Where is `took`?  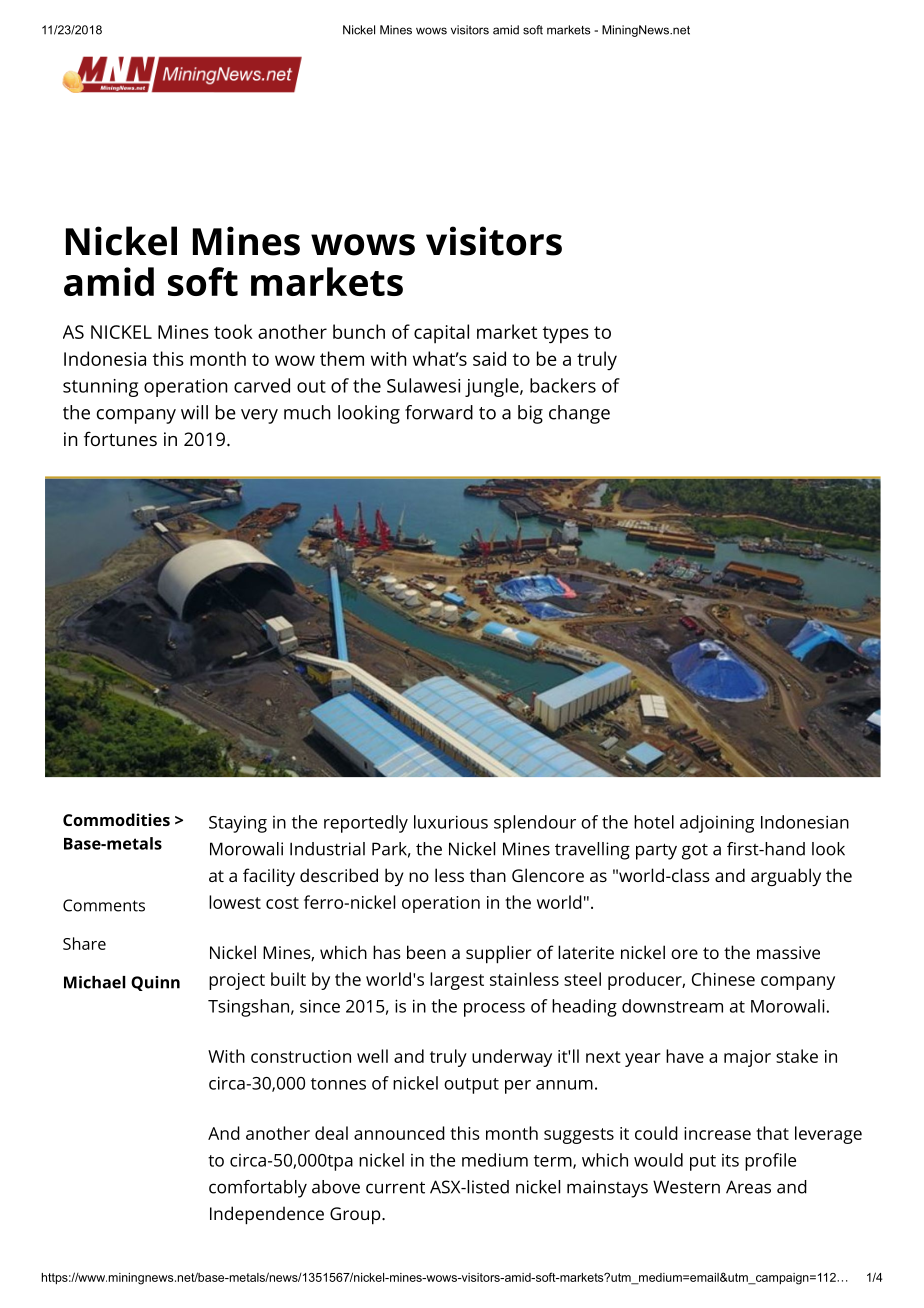
took is located at coordinates (233, 331).
